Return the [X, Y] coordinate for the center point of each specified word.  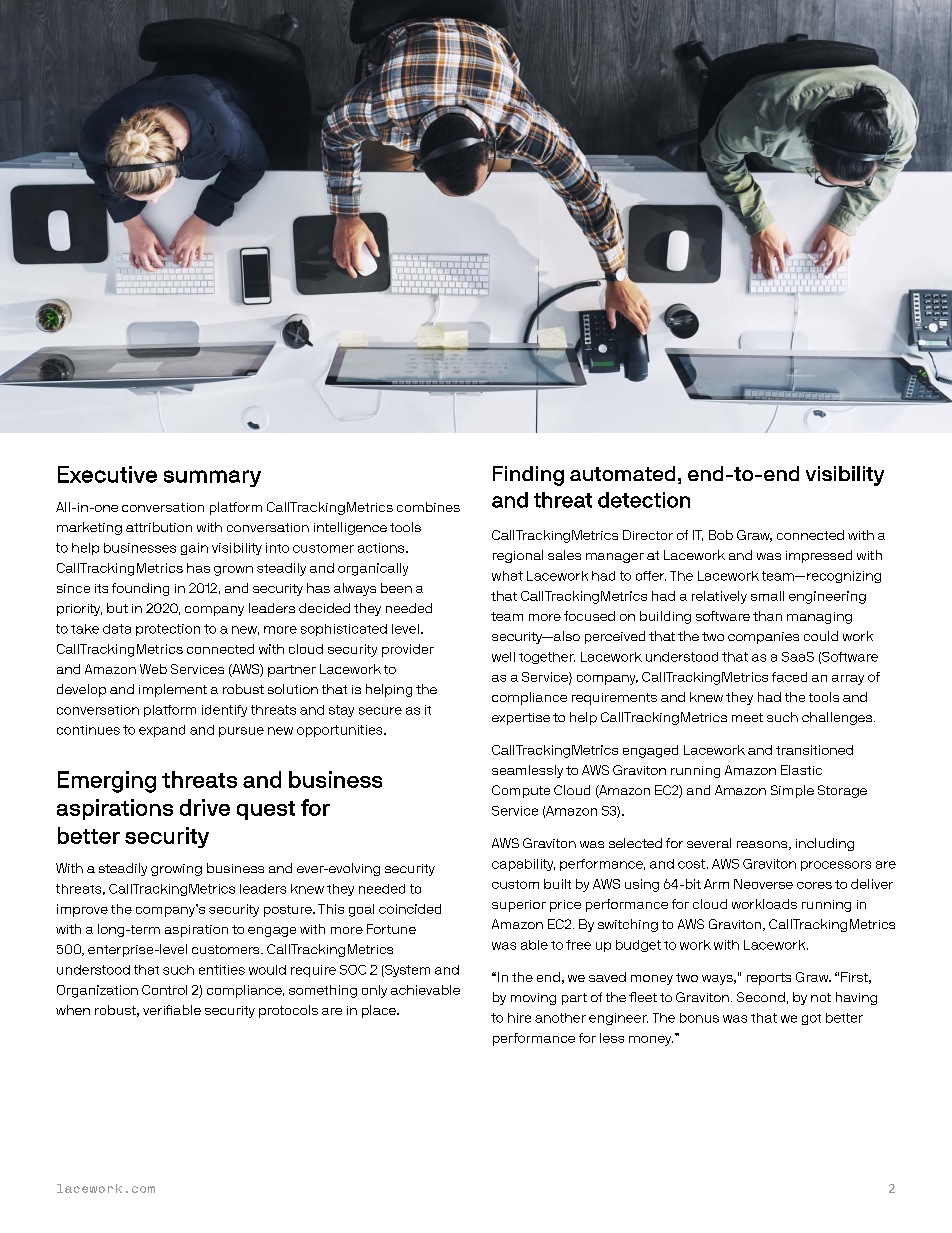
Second [761, 997]
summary [212, 478]
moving [533, 999]
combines [428, 507]
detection [644, 500]
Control [164, 990]
